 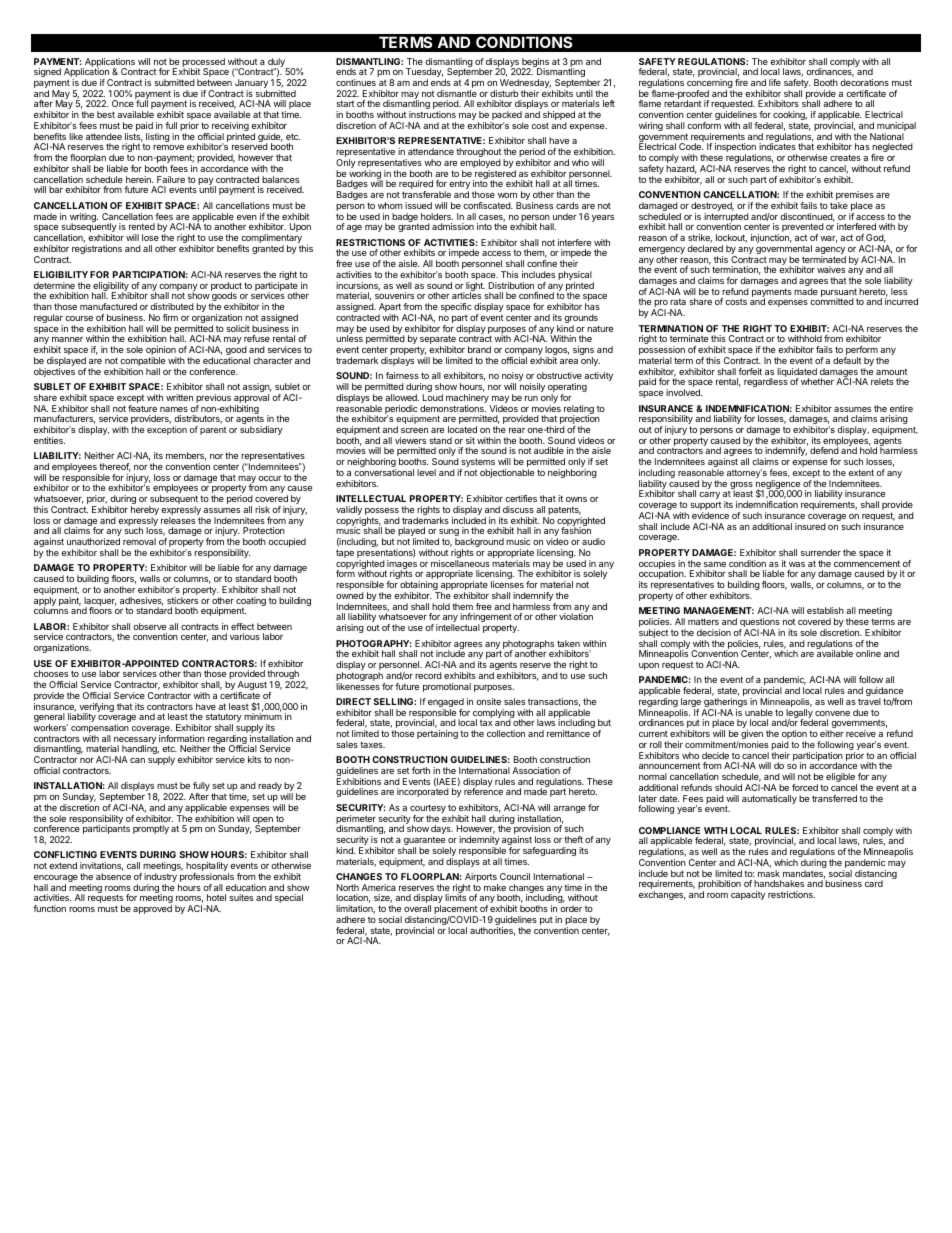 What do you see at coordinates (507, 473) in the screenshot?
I see `objectionable` at bounding box center [507, 473].
